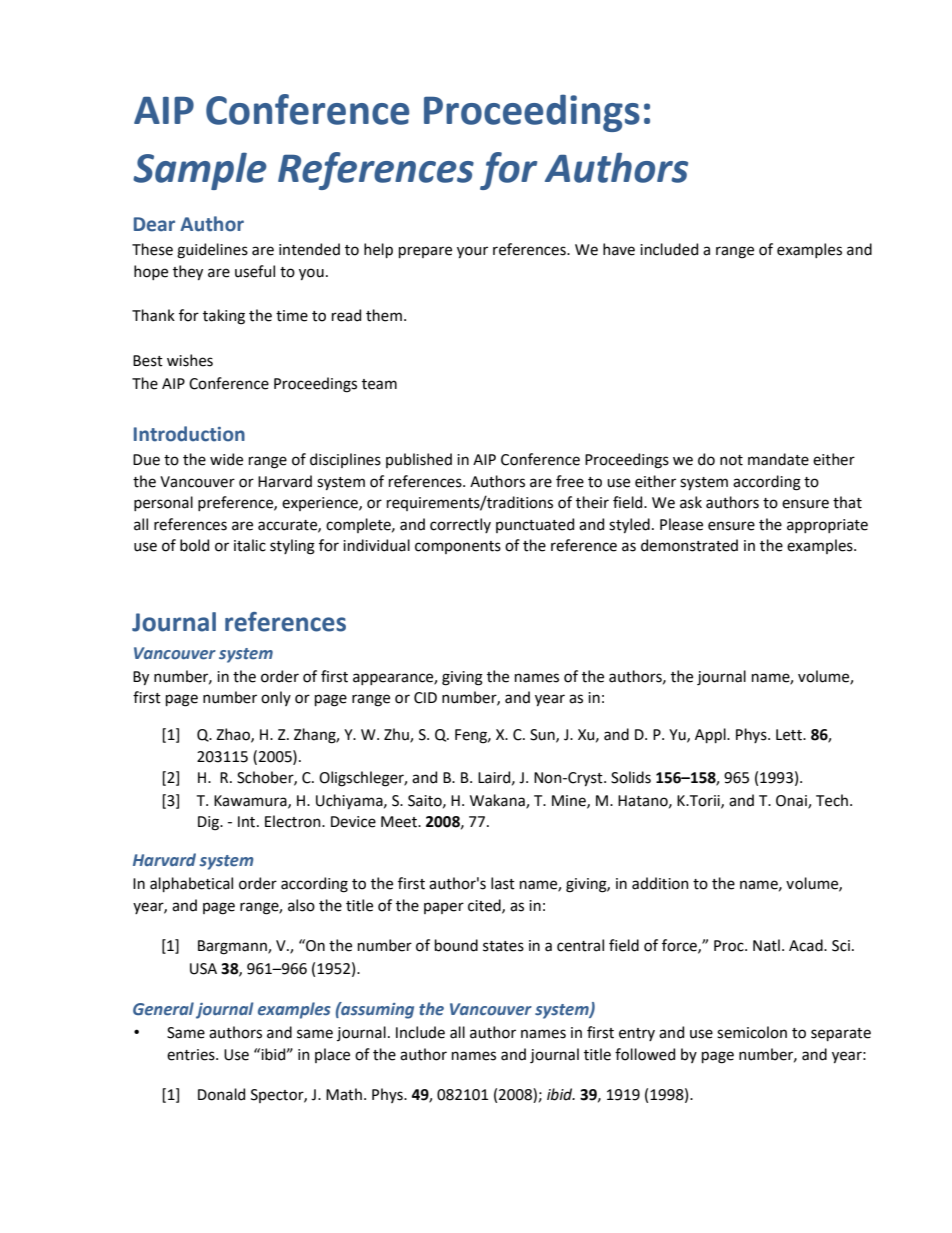 The width and height of the page is (952, 1233). What do you see at coordinates (472, 252) in the page?
I see `your` at bounding box center [472, 252].
